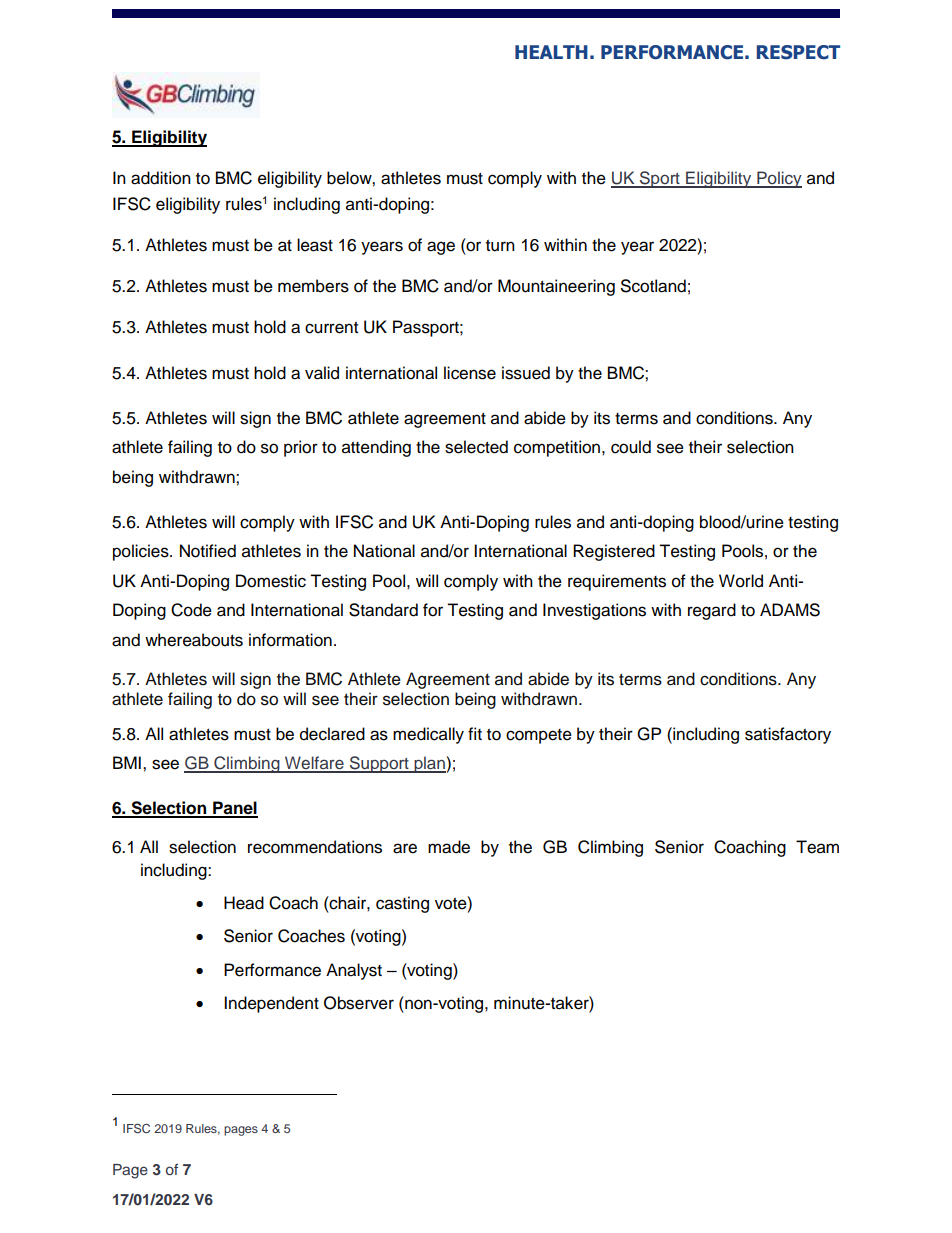 The image size is (952, 1233). I want to click on valid, so click(322, 373).
